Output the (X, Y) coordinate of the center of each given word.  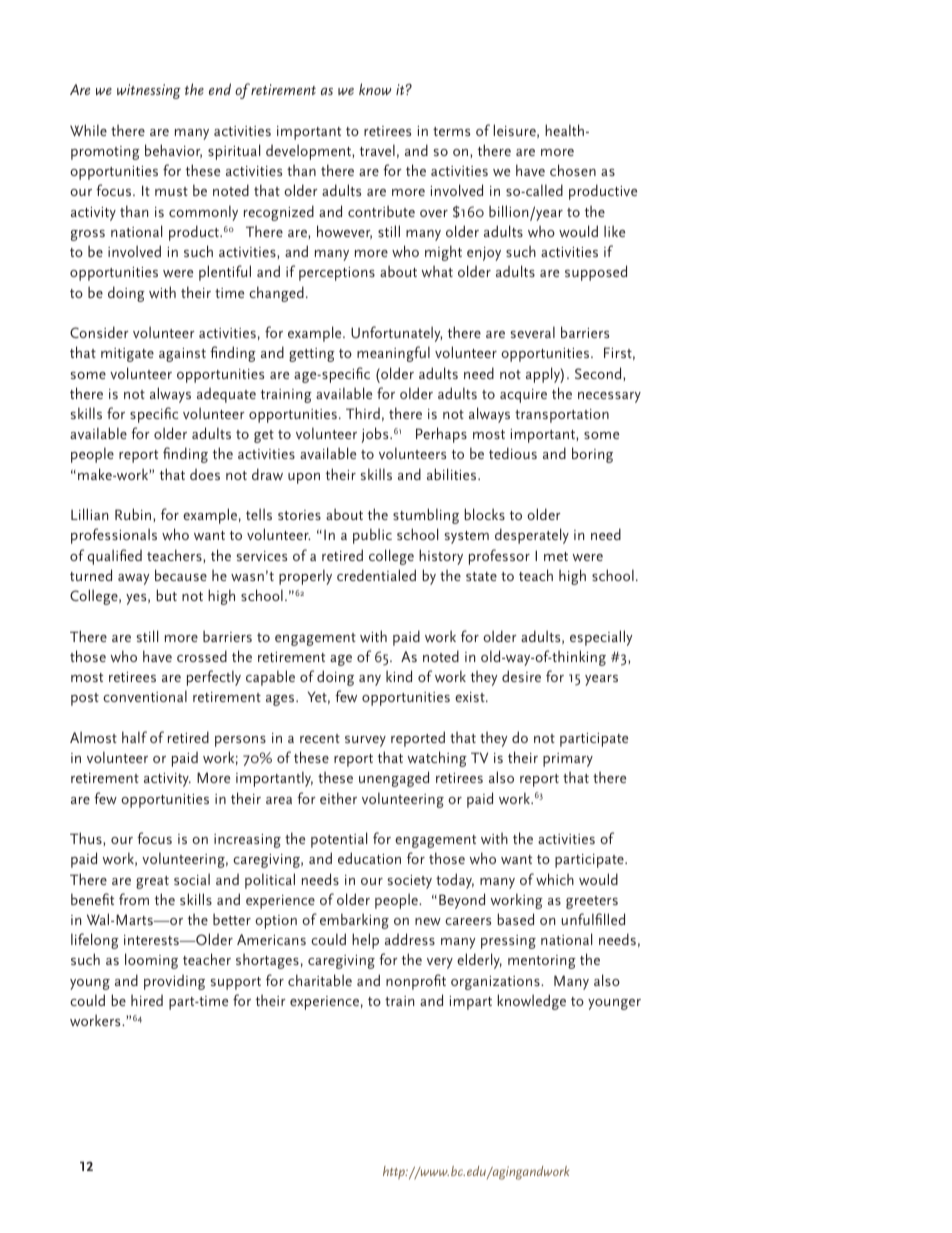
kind (399, 676)
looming (151, 961)
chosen (573, 170)
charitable (320, 980)
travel (377, 150)
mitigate (127, 355)
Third (363, 413)
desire (521, 676)
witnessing (149, 91)
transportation (562, 416)
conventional (145, 696)
